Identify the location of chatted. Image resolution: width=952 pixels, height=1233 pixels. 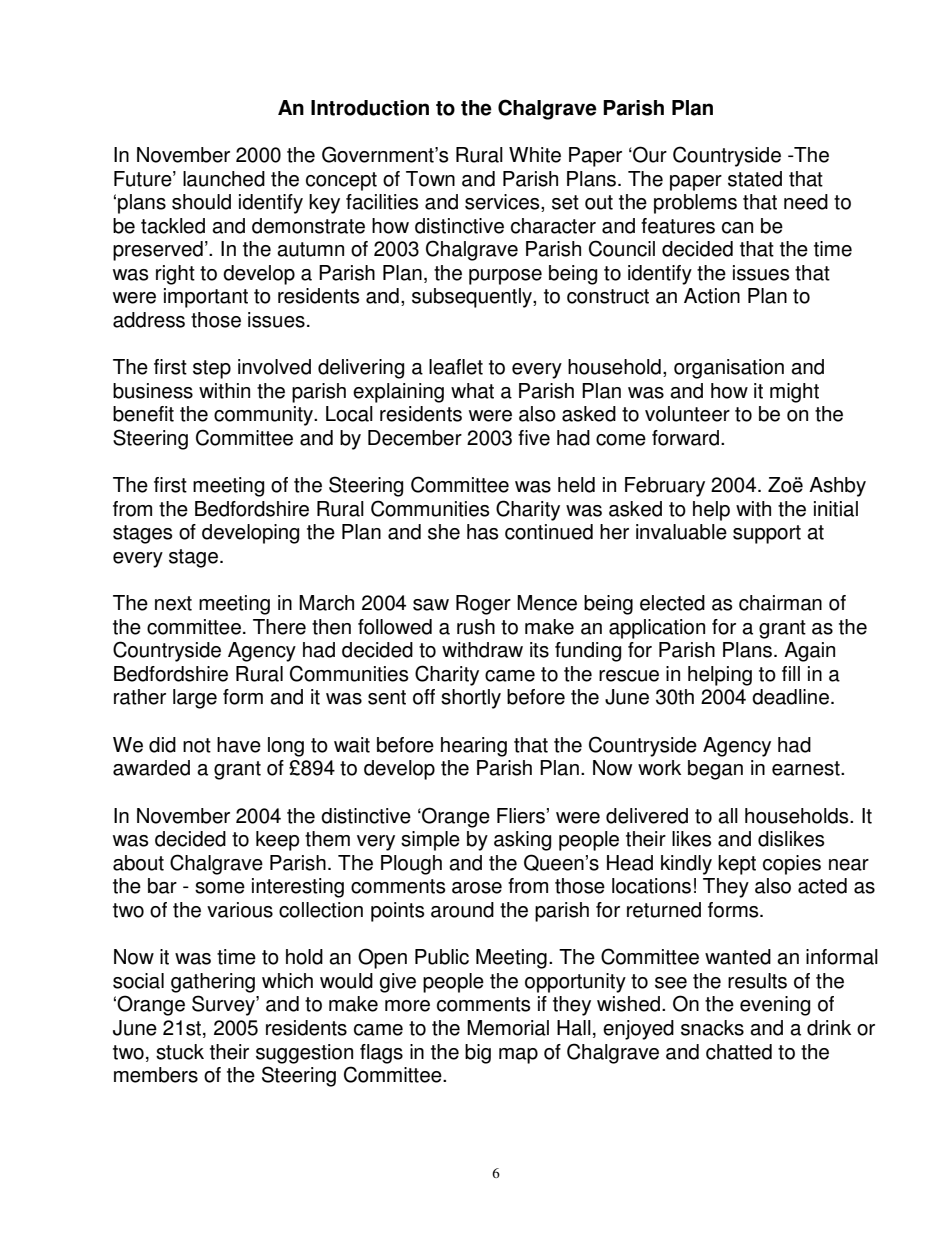
(739, 1052).
